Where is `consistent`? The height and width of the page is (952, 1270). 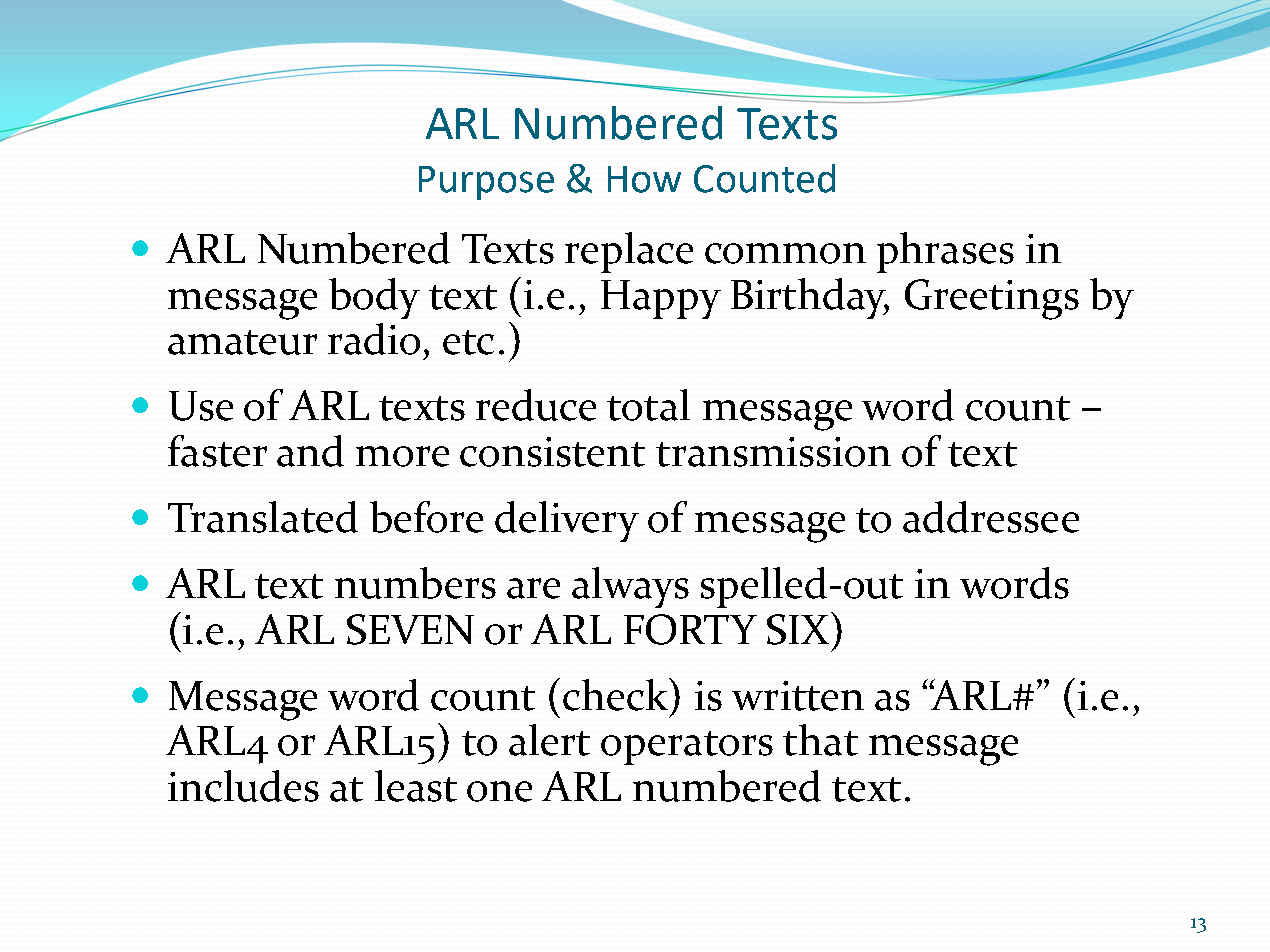 consistent is located at coordinates (552, 452).
